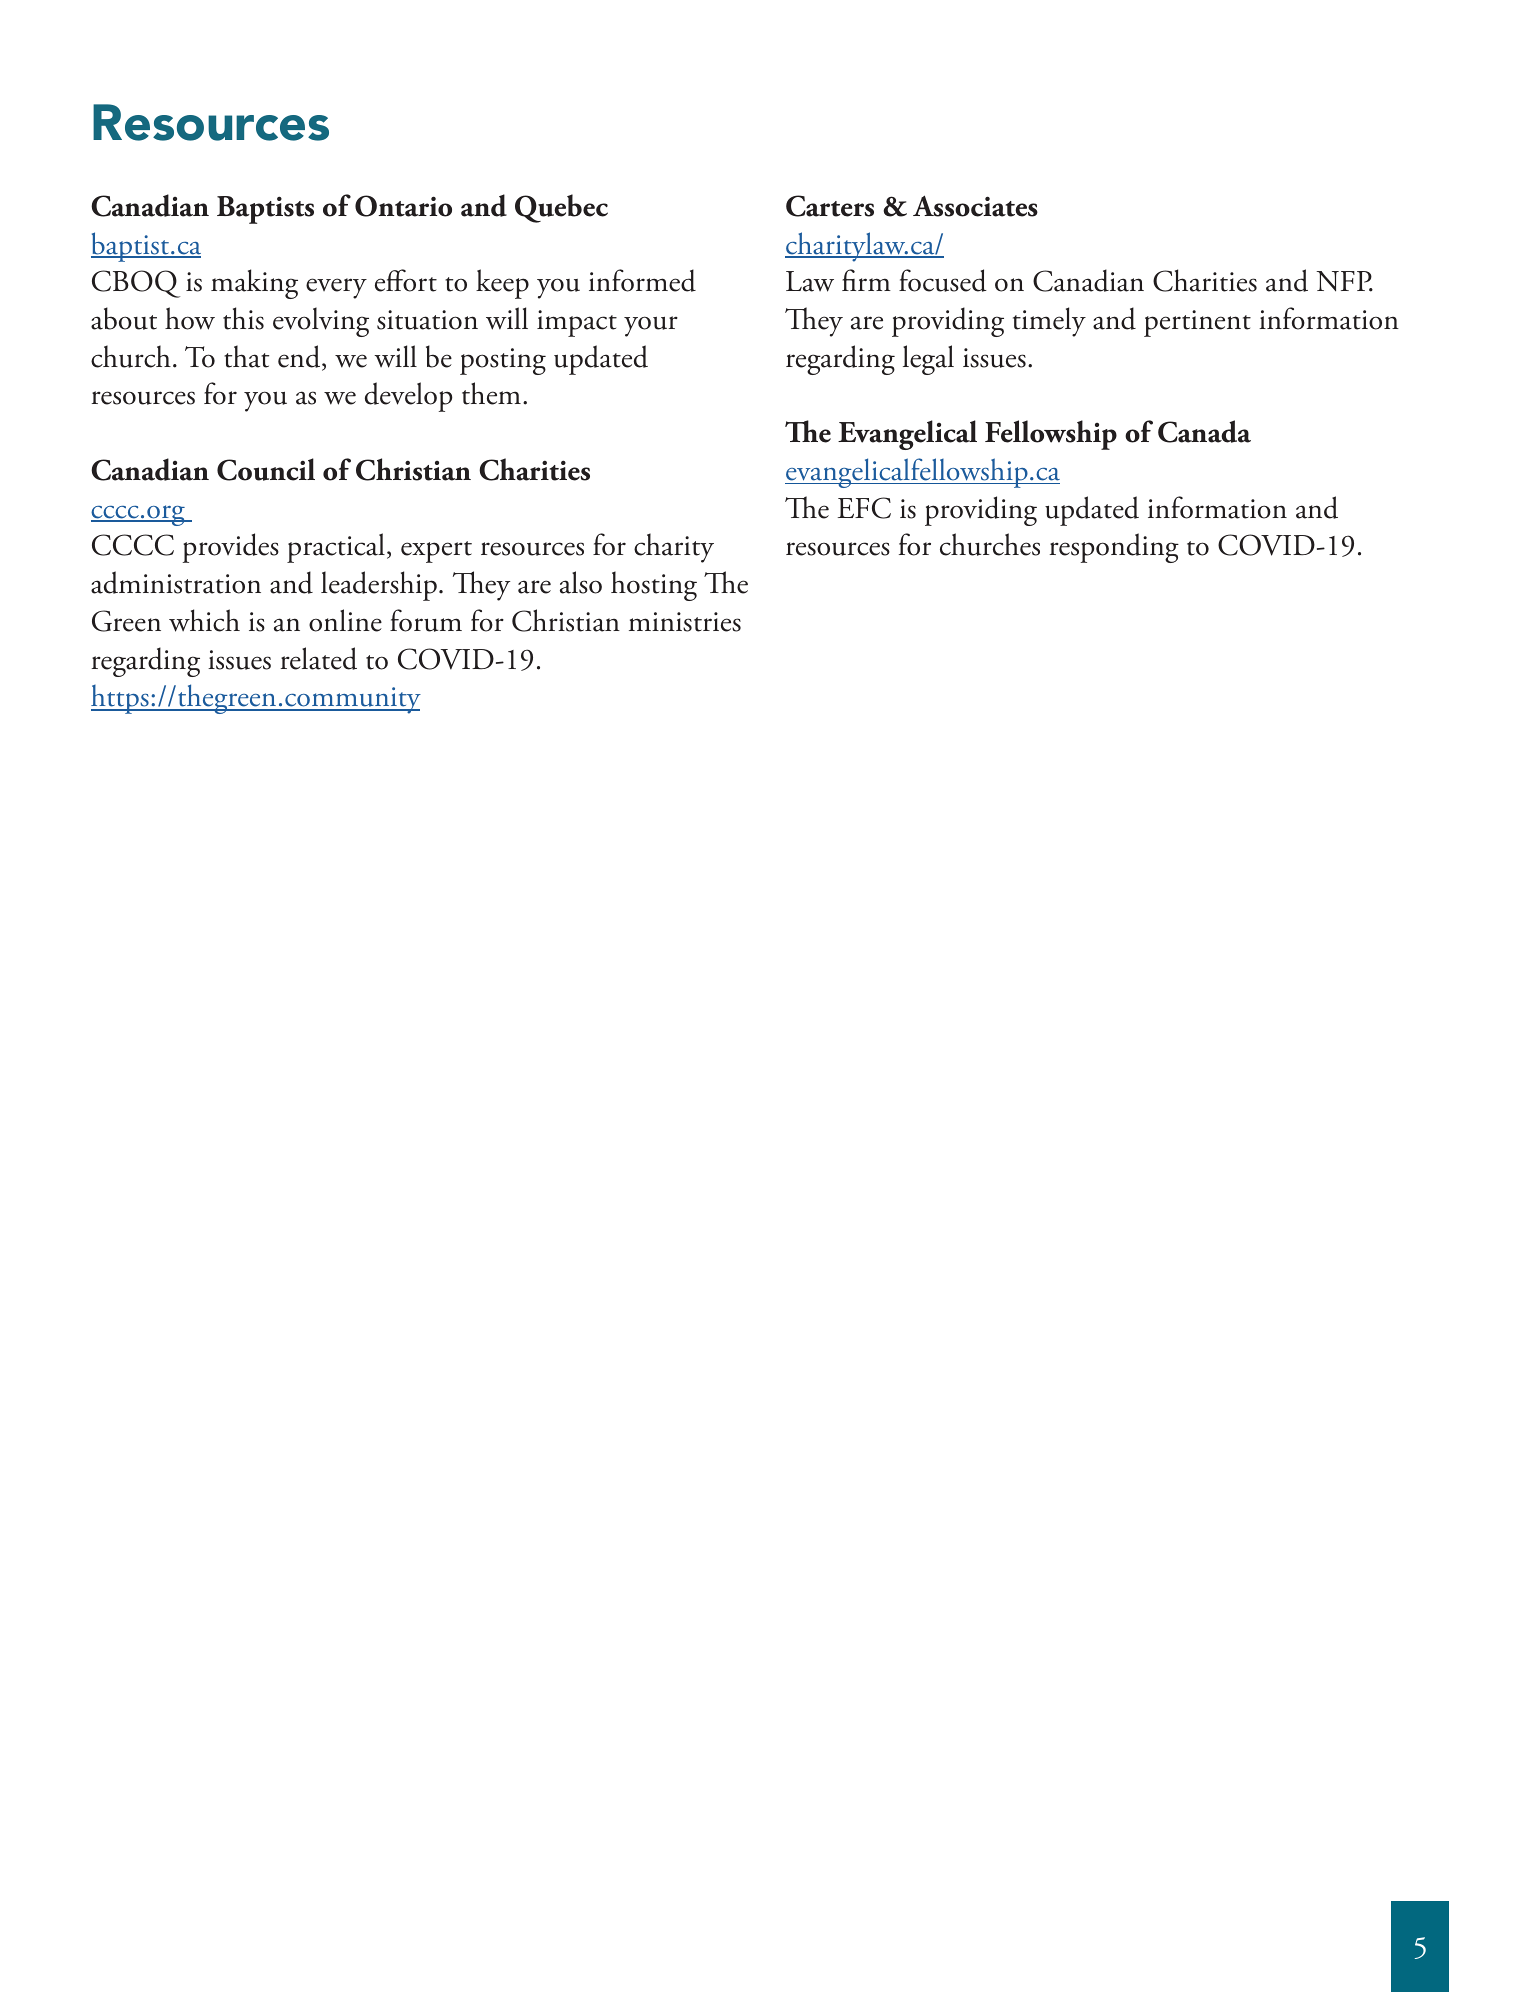 Image resolution: width=1540 pixels, height=1992 pixels. I want to click on Council, so click(266, 469).
